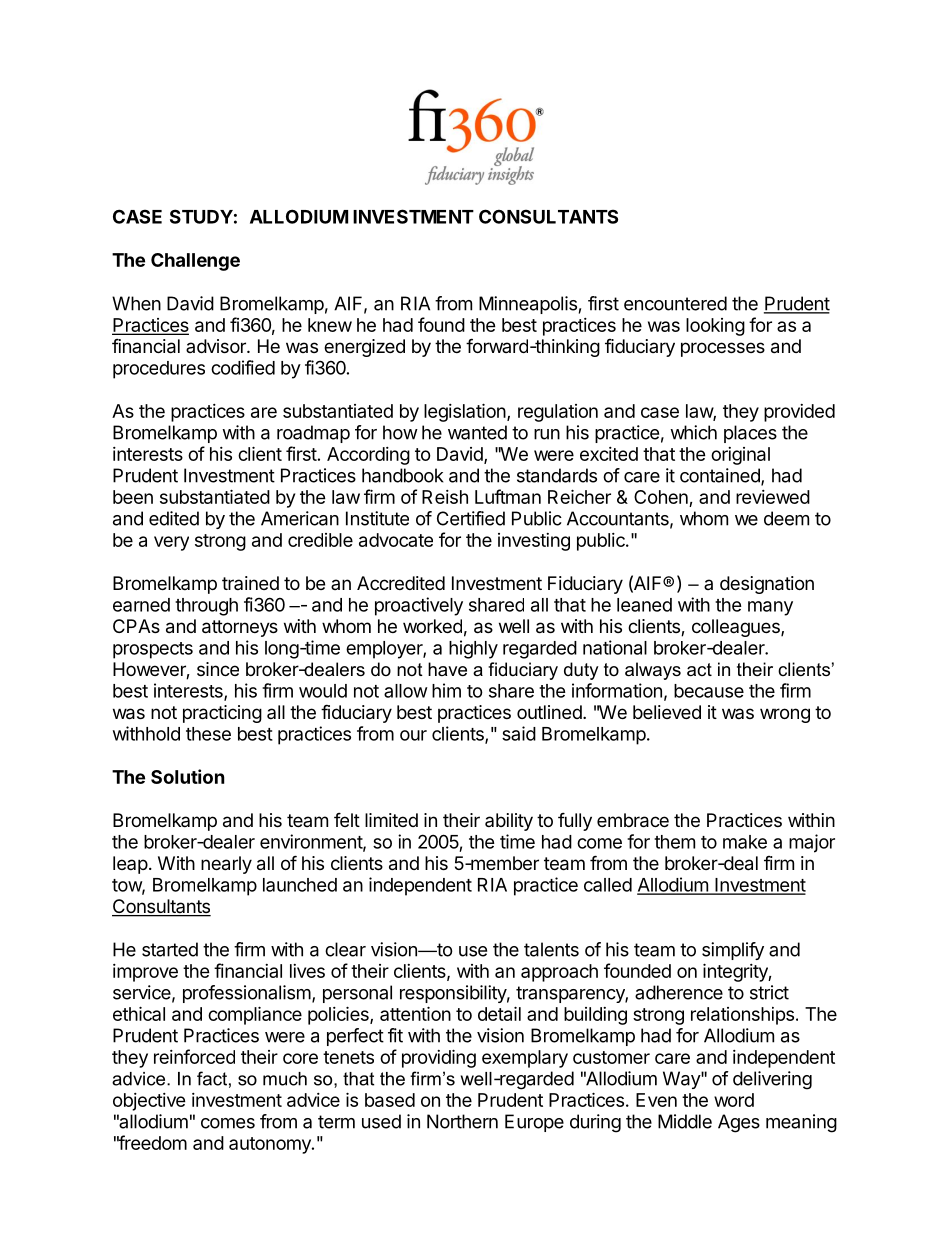 This screenshot has width=952, height=1233. What do you see at coordinates (462, 1121) in the screenshot?
I see `Northern` at bounding box center [462, 1121].
